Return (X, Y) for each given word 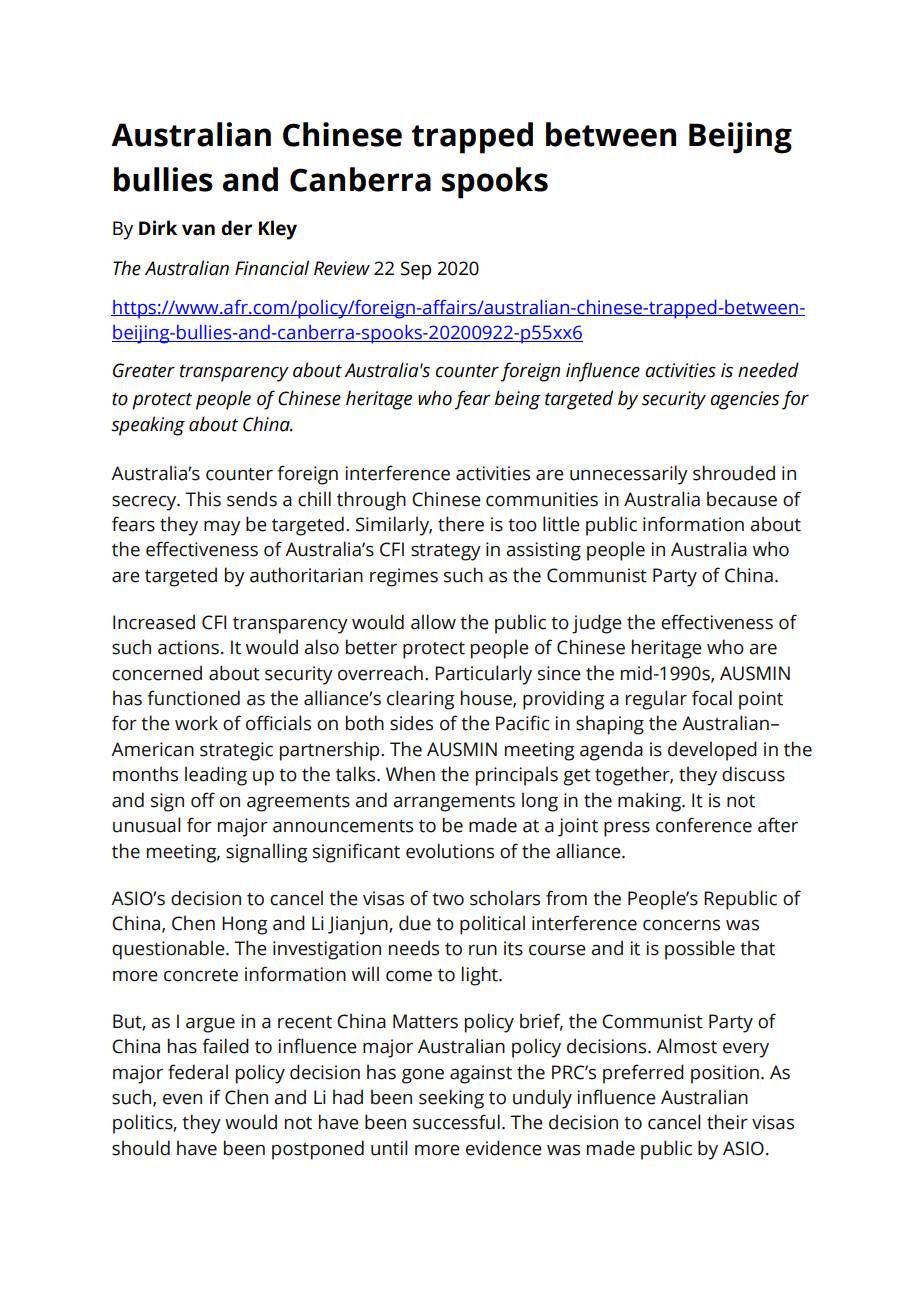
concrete (201, 975)
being (518, 400)
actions (188, 647)
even (182, 1099)
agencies (744, 400)
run (483, 950)
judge (597, 624)
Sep (416, 270)
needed (768, 370)
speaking (148, 426)
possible (700, 950)
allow (433, 622)
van (198, 230)
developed (712, 751)
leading (216, 776)
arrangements (454, 803)
